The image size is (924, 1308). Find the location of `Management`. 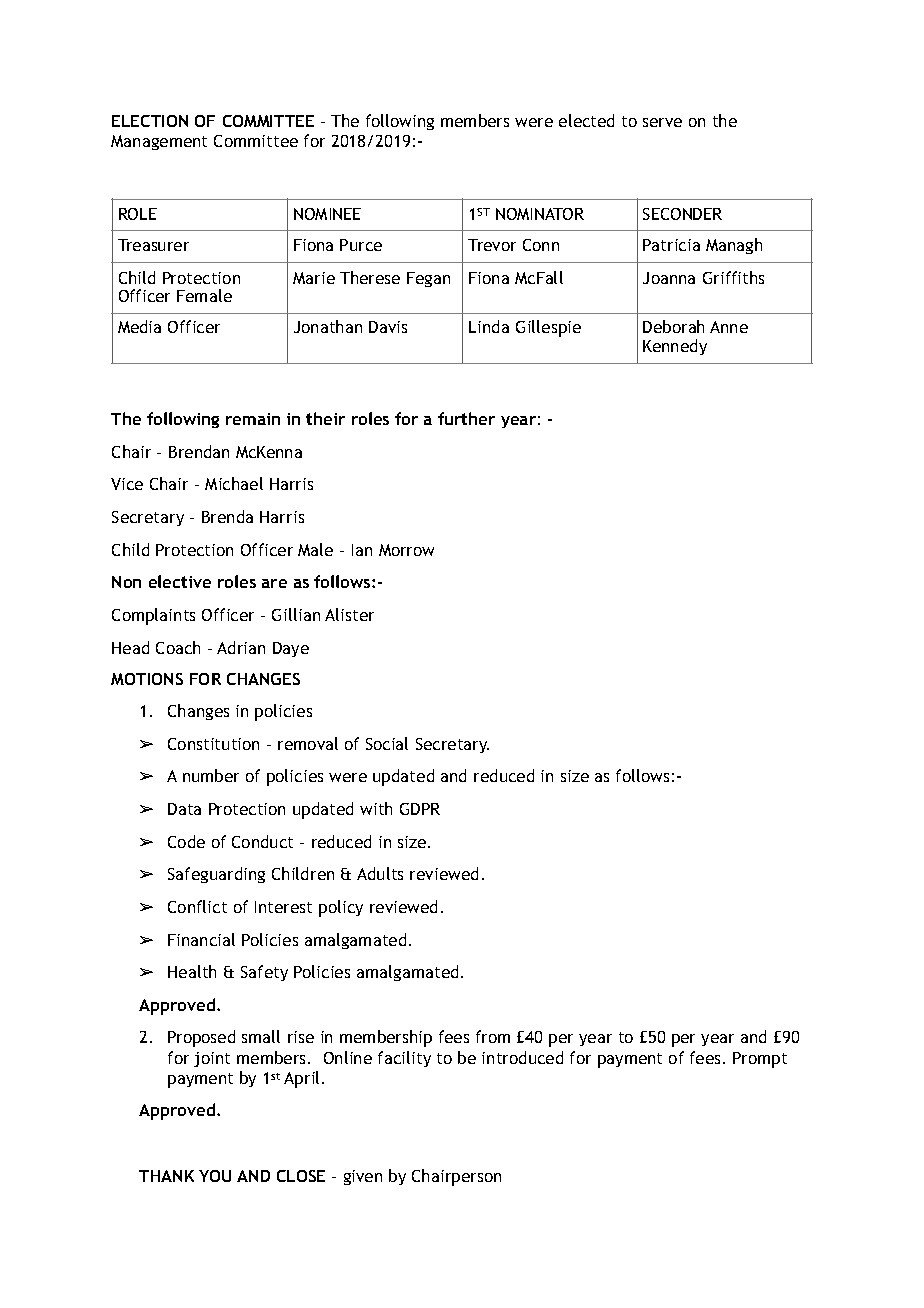

Management is located at coordinates (159, 142).
